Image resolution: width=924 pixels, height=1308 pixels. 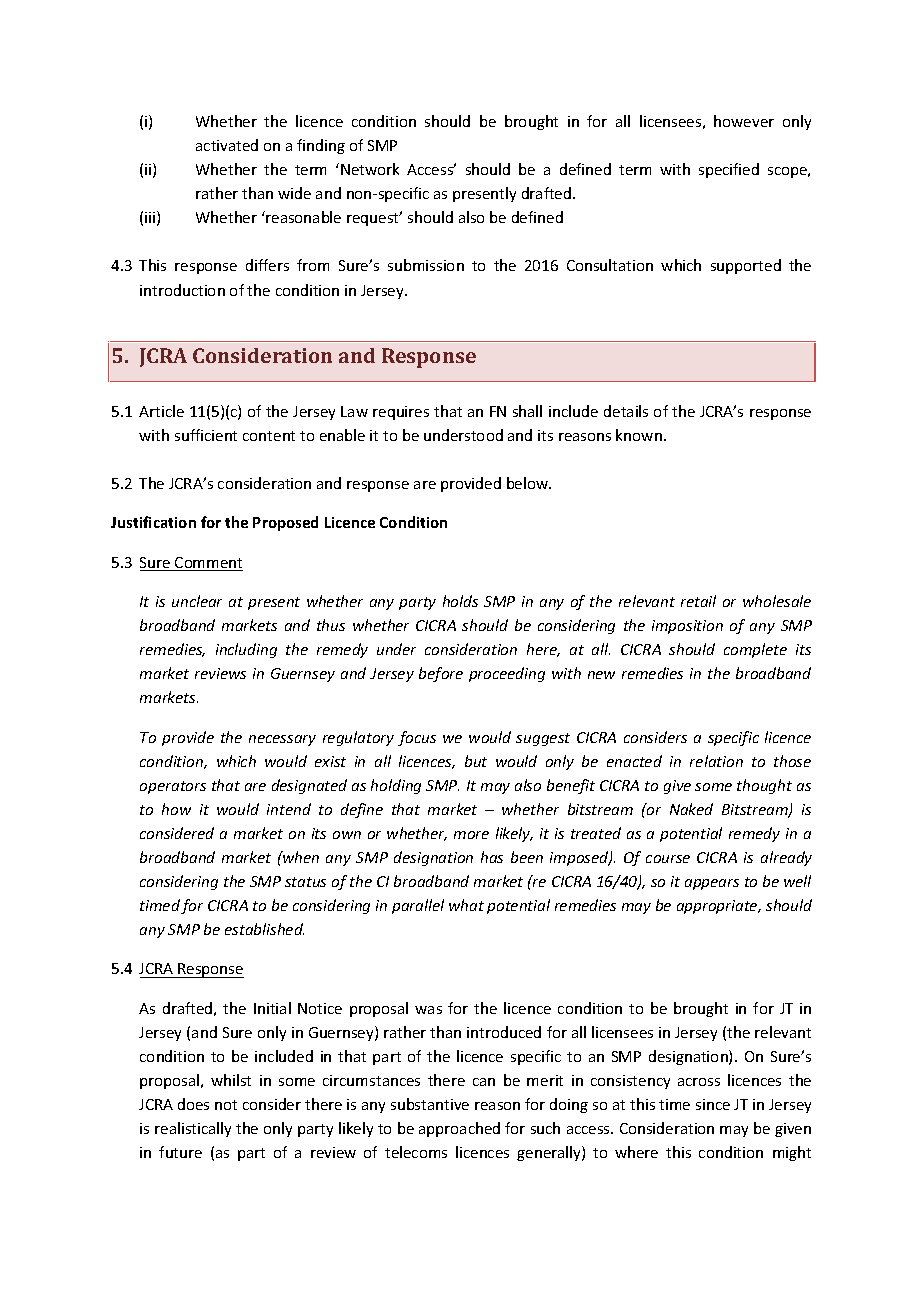 I want to click on imposition, so click(x=687, y=627).
